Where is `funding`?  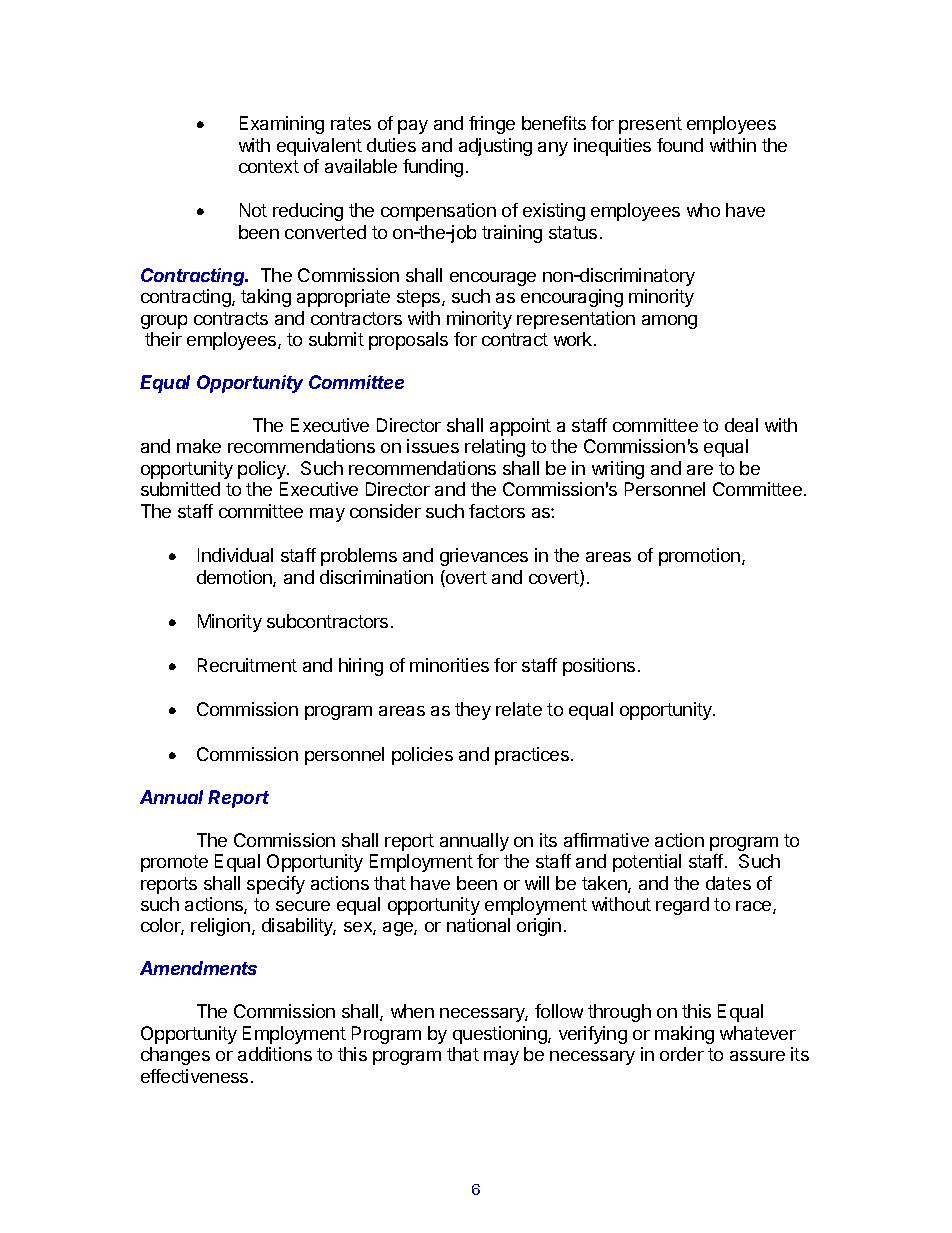
funding is located at coordinates (433, 168).
